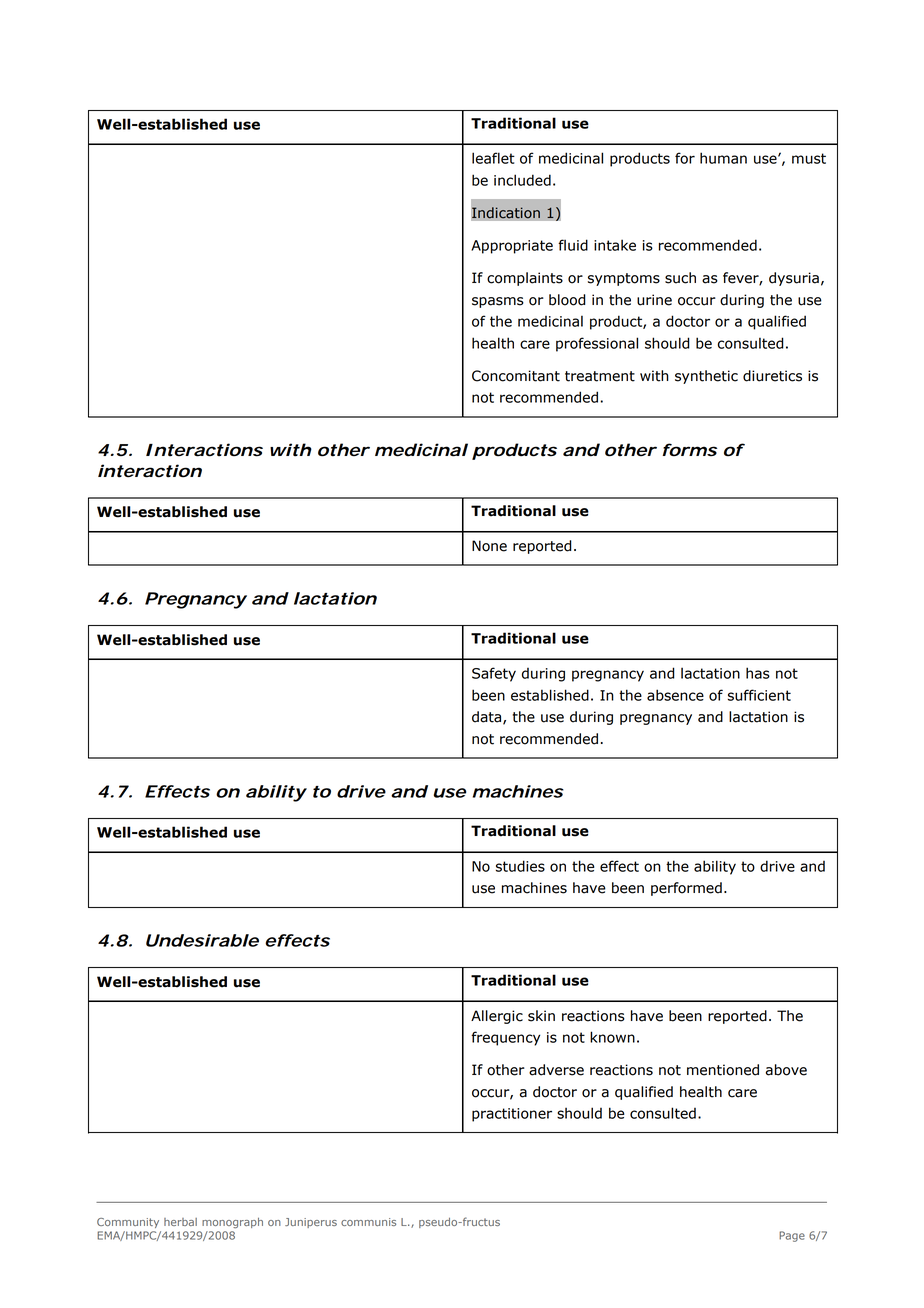 This screenshot has height=1308, width=924. I want to click on Safety, so click(494, 674).
